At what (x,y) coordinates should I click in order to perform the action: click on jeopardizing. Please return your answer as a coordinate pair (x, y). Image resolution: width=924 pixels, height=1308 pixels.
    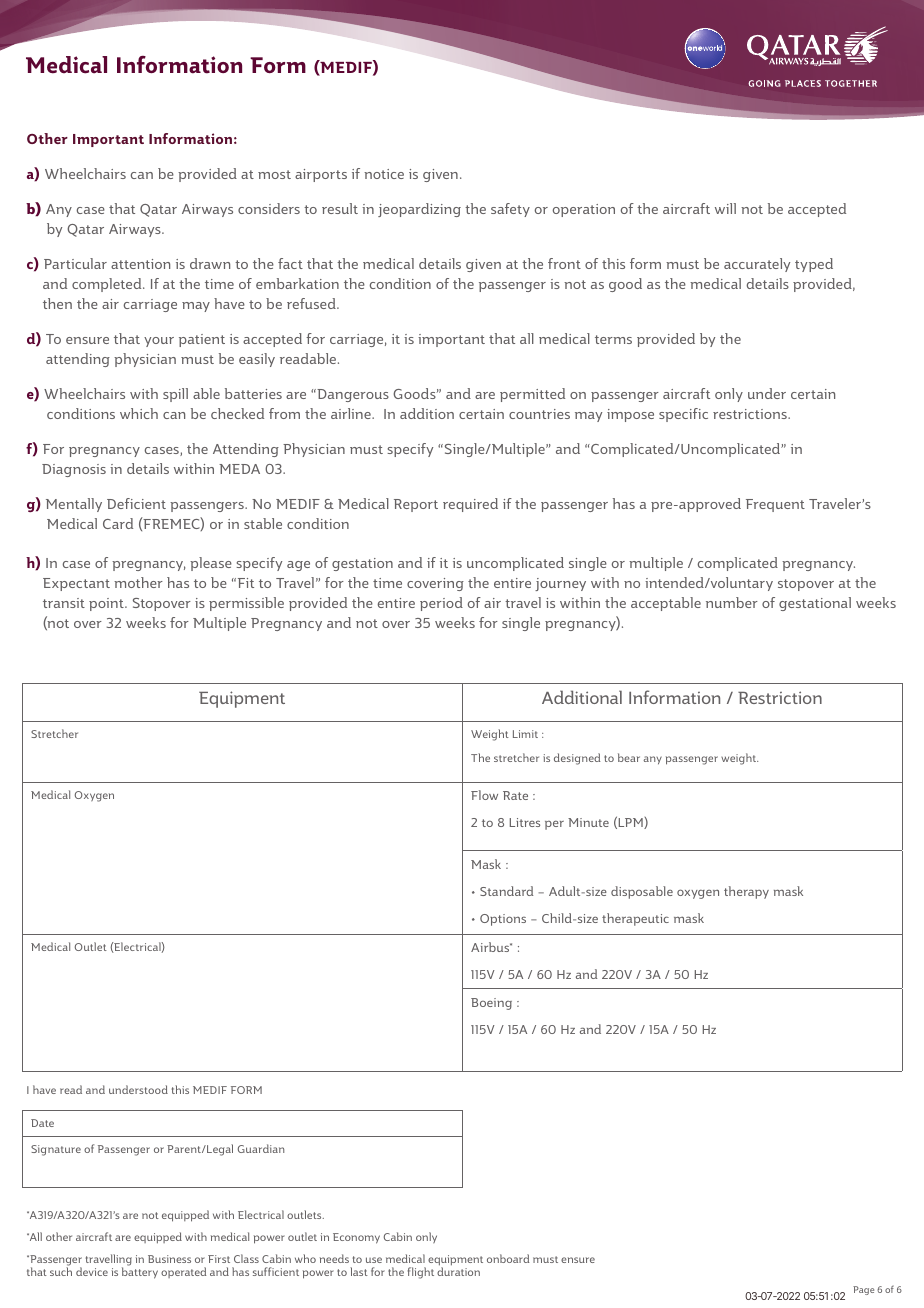
    Looking at the image, I should click on (419, 210).
